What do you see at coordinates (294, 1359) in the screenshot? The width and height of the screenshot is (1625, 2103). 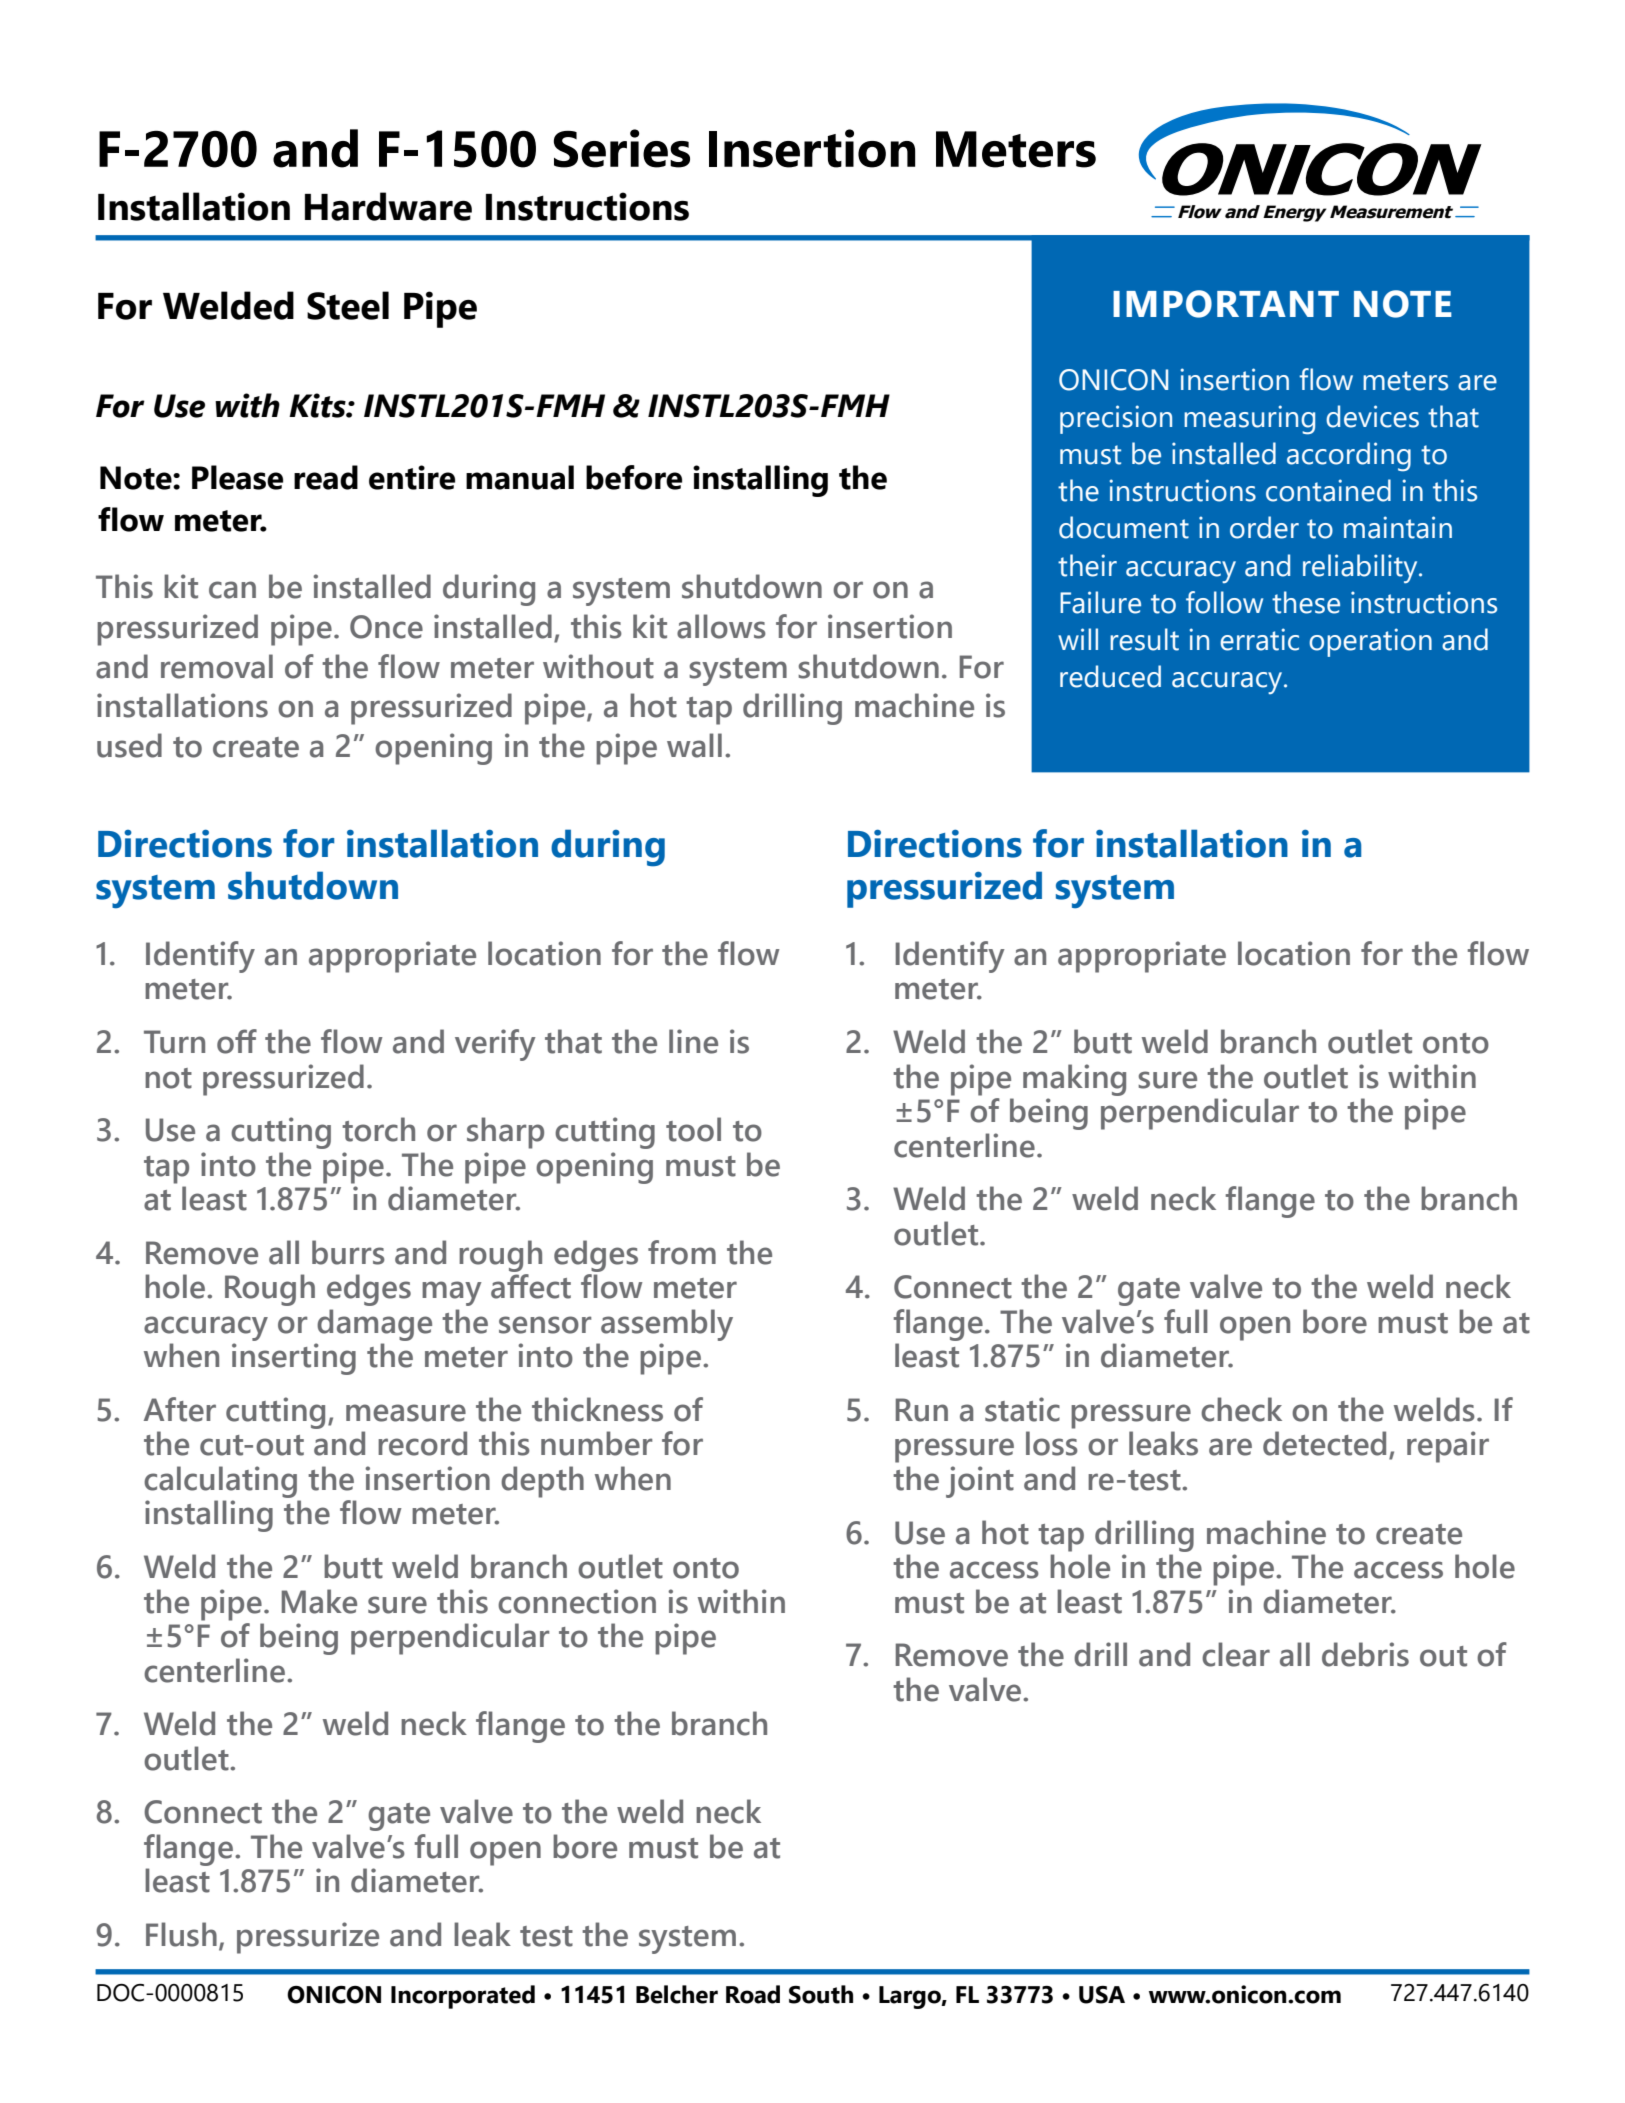 I see `inserting` at bounding box center [294, 1359].
